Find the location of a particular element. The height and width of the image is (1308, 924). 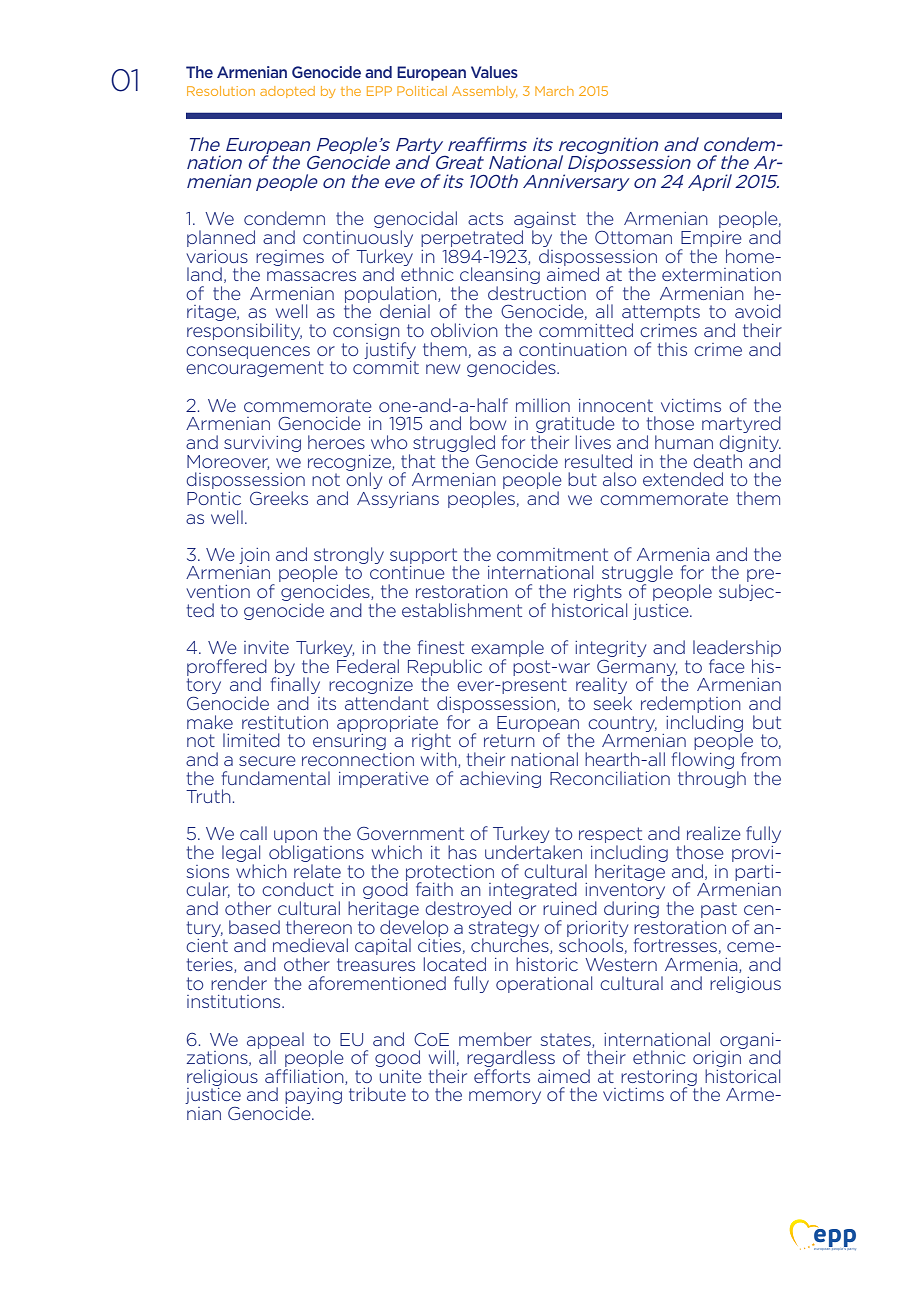

adopted is located at coordinates (287, 92).
